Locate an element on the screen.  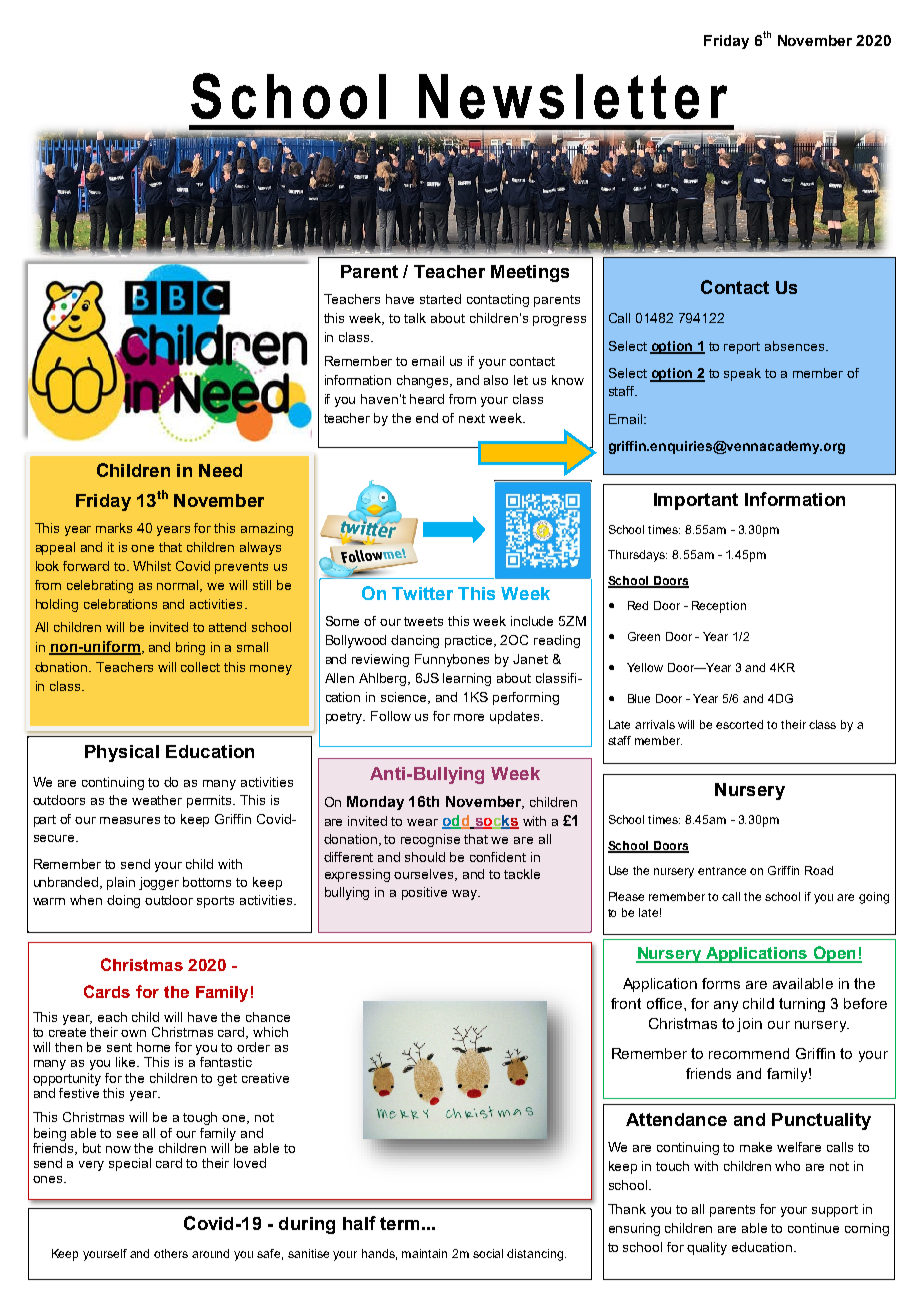
others is located at coordinates (171, 1253).
